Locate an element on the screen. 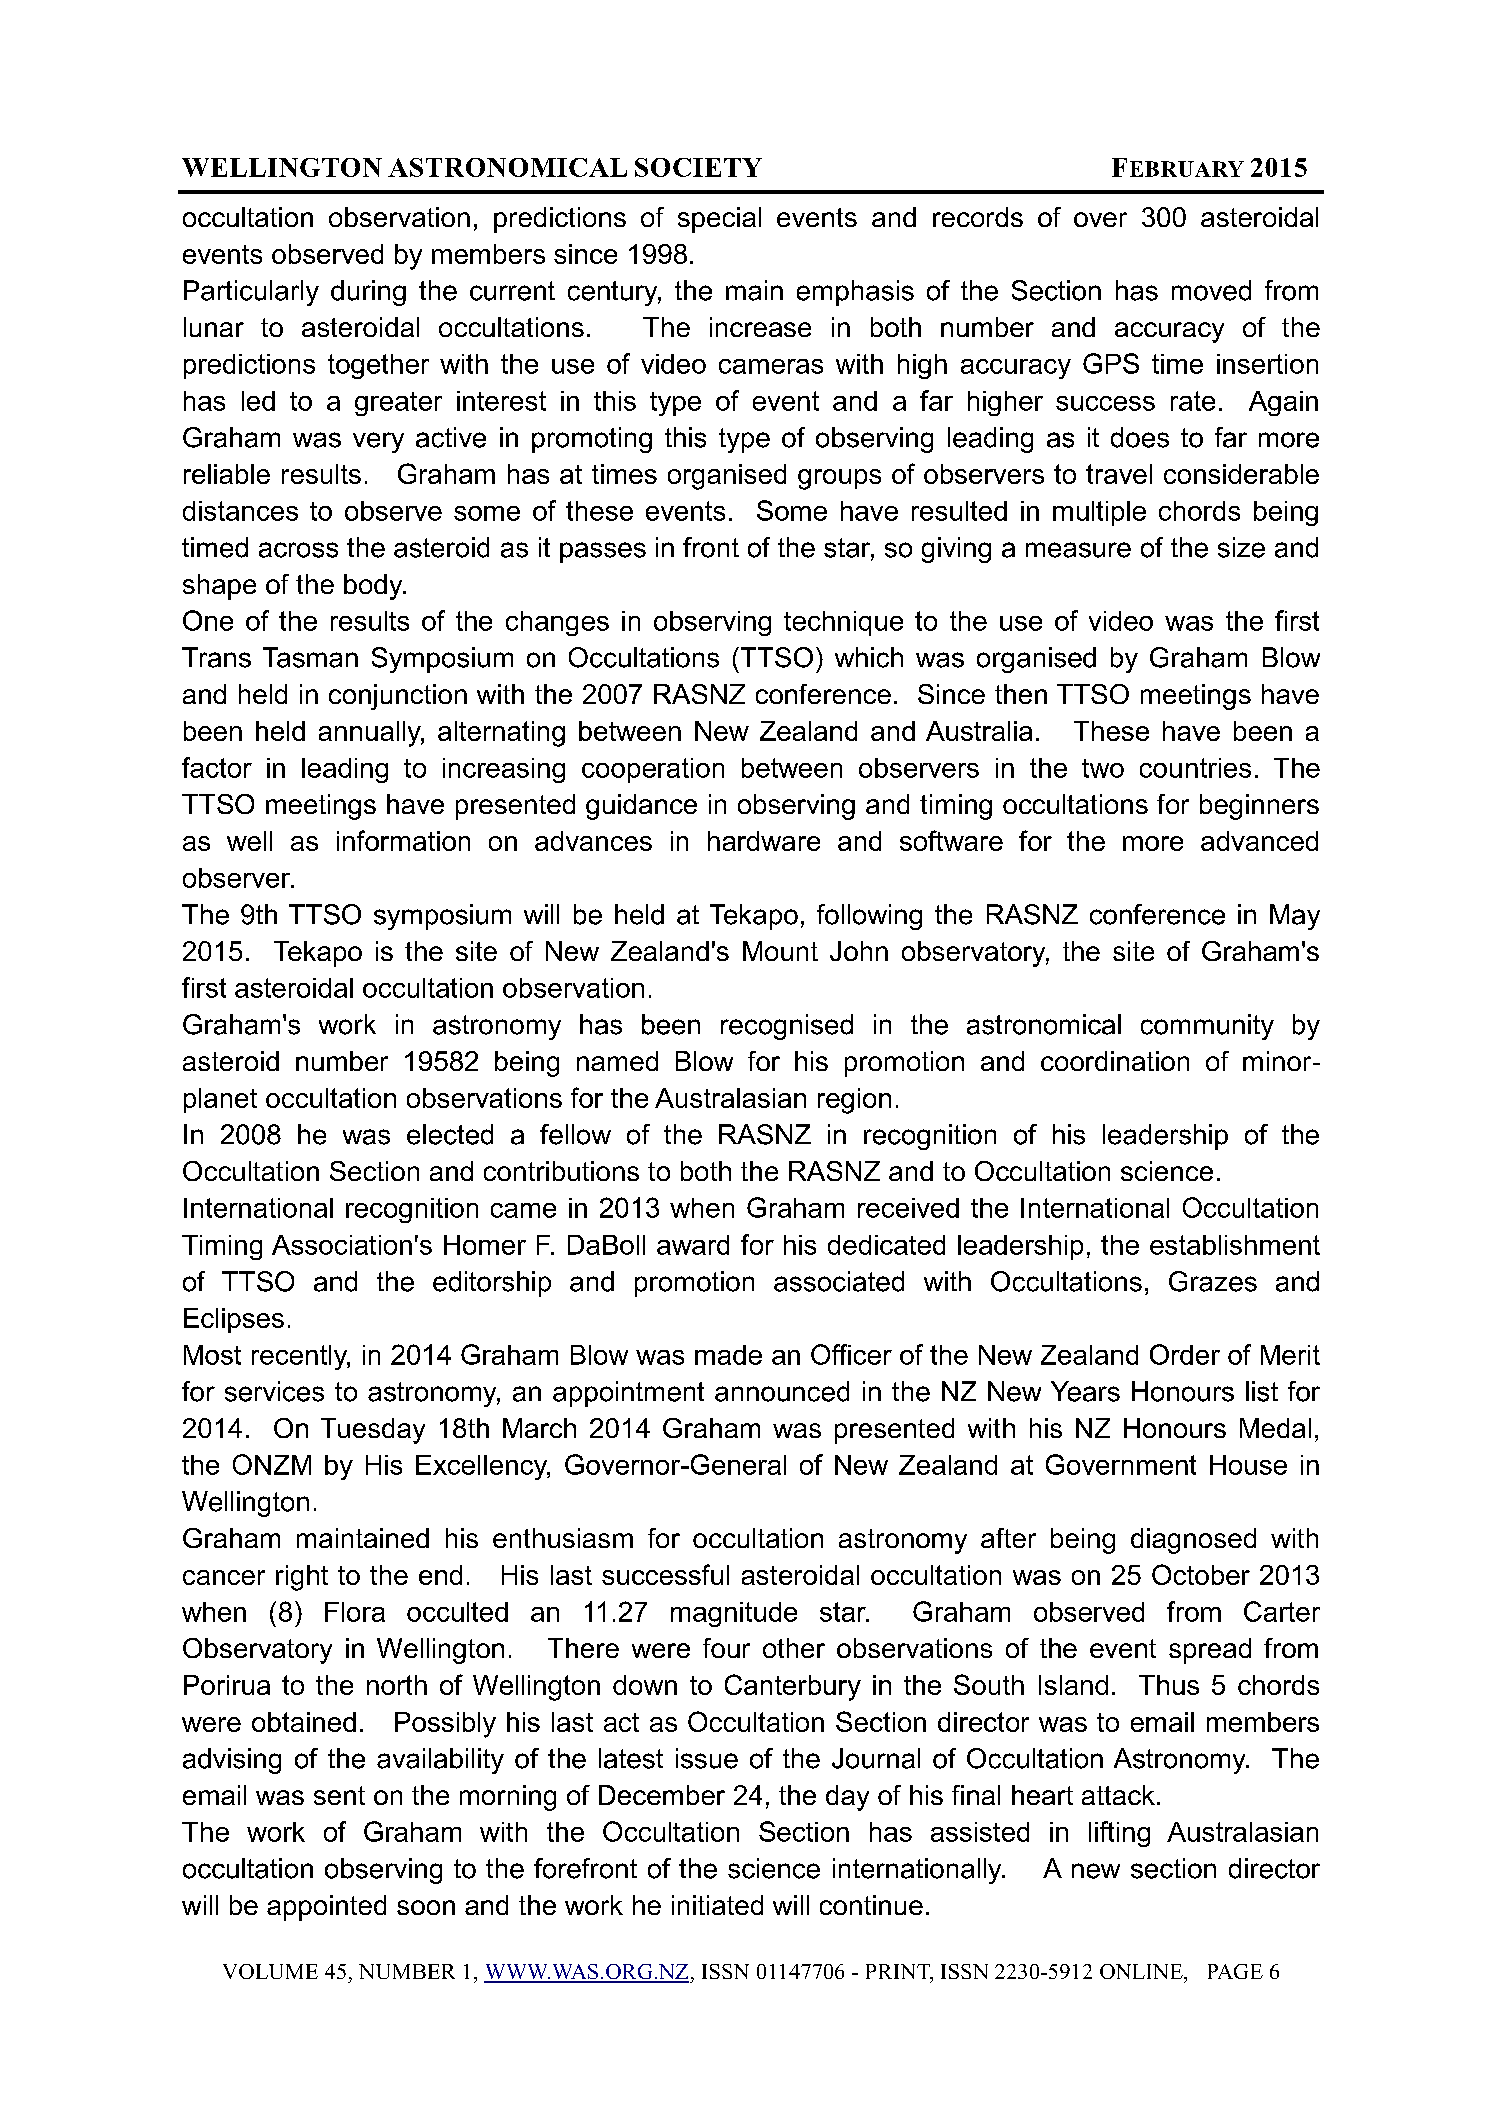 The width and height of the screenshot is (1502, 2124). special is located at coordinates (719, 220).
